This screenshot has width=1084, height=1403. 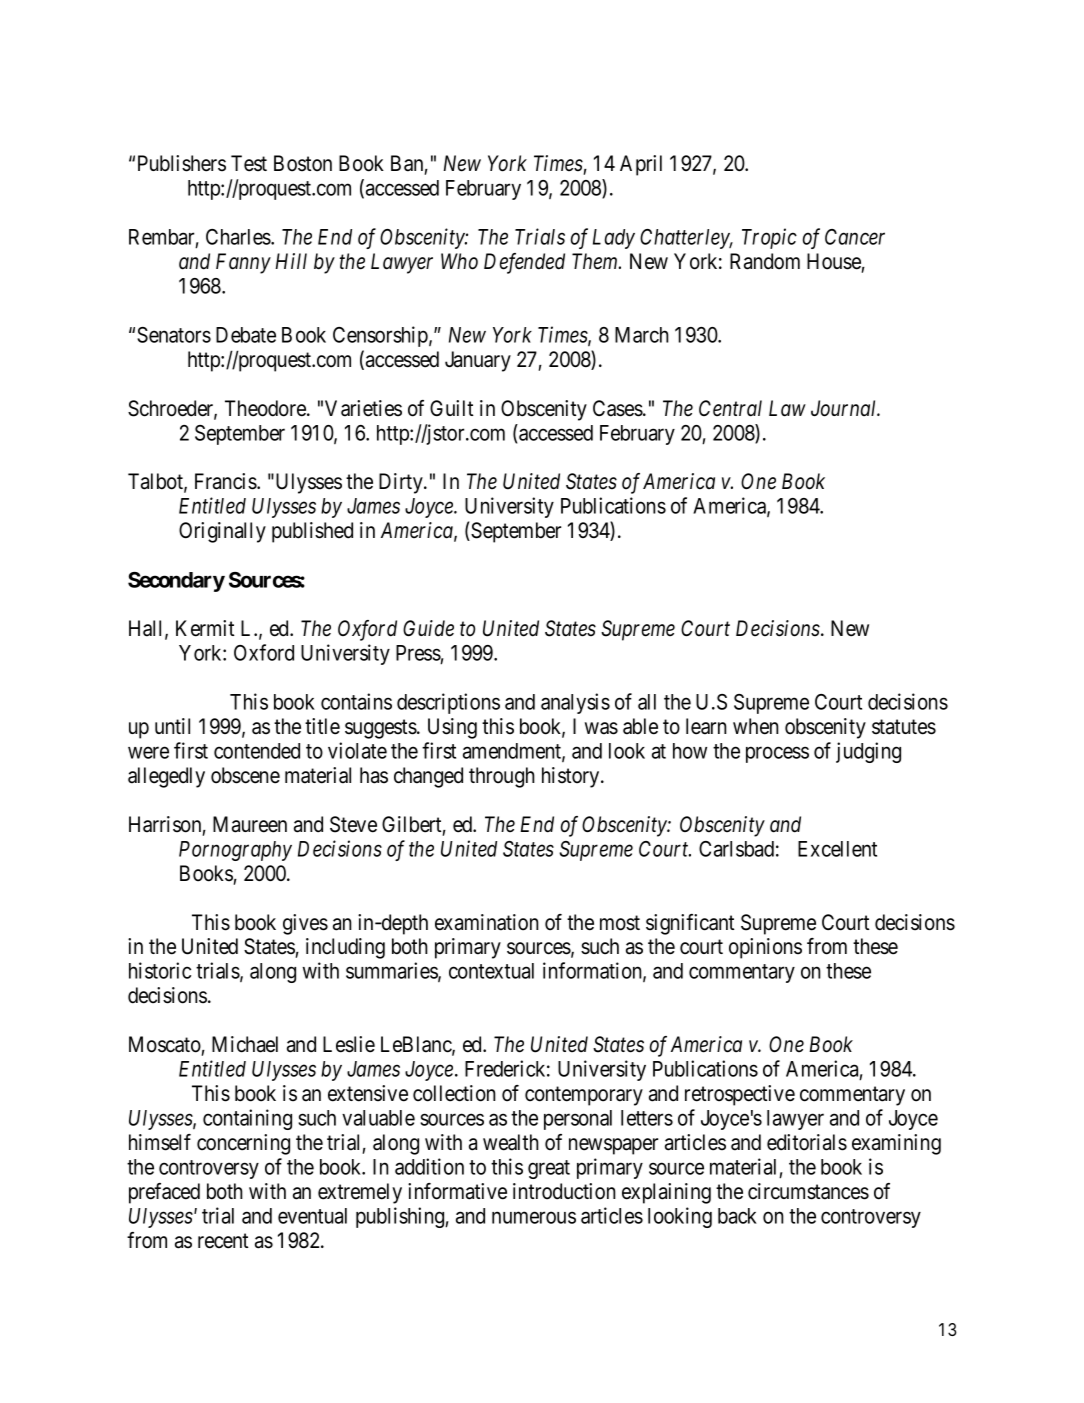 I want to click on Tropic, so click(x=769, y=238).
